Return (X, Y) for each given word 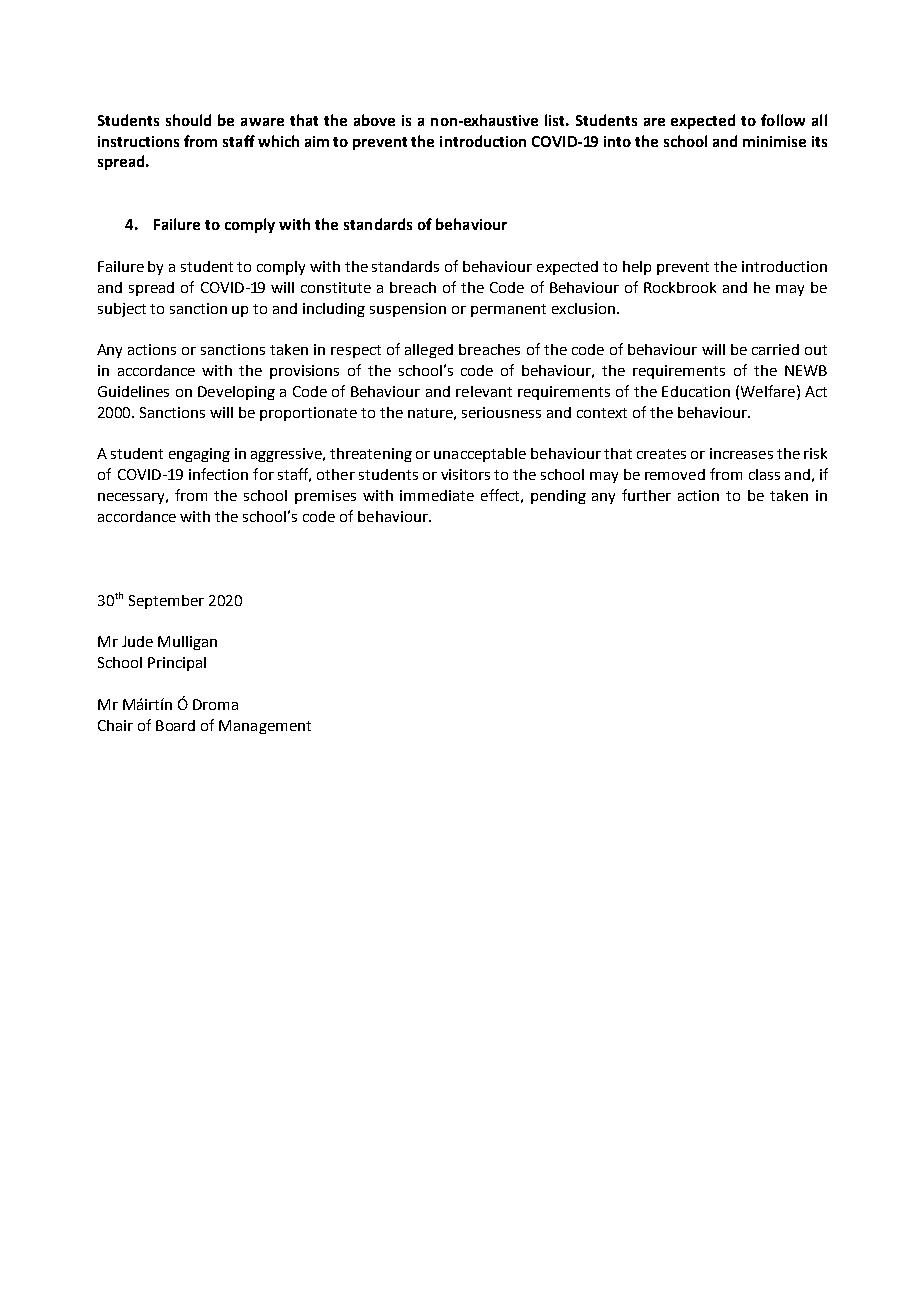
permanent (508, 310)
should (188, 120)
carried (775, 349)
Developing (236, 393)
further (646, 495)
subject (122, 310)
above (374, 120)
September (166, 602)
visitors (465, 474)
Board (175, 725)
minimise (774, 141)
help (637, 268)
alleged (429, 351)
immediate (437, 495)
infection (218, 474)
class (764, 474)
